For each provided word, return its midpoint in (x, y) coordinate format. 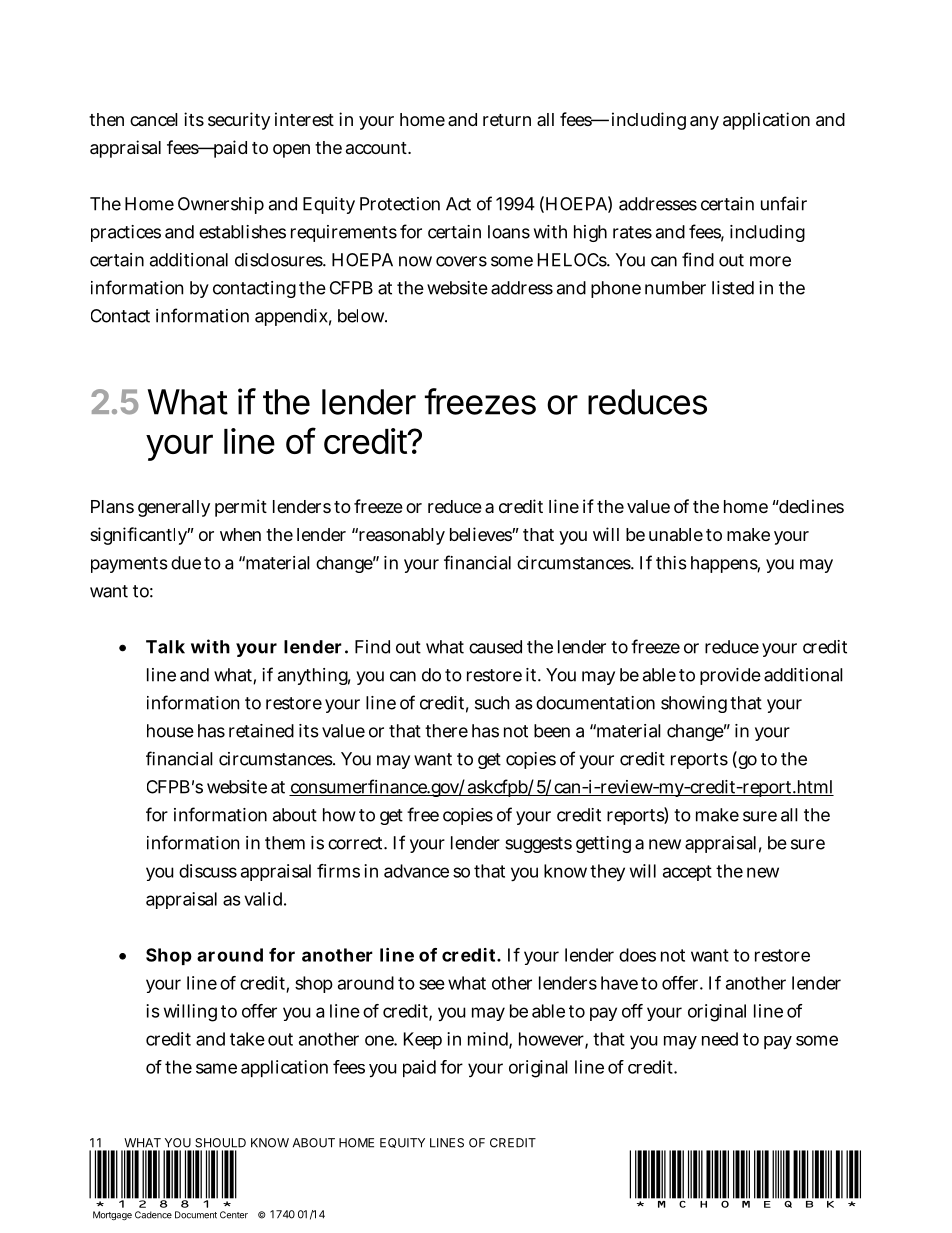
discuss (208, 871)
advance (416, 871)
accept (687, 873)
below (362, 316)
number (675, 288)
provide (730, 676)
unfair (784, 203)
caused (495, 647)
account (378, 148)
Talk (165, 647)
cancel (154, 119)
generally (174, 508)
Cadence (153, 1215)
